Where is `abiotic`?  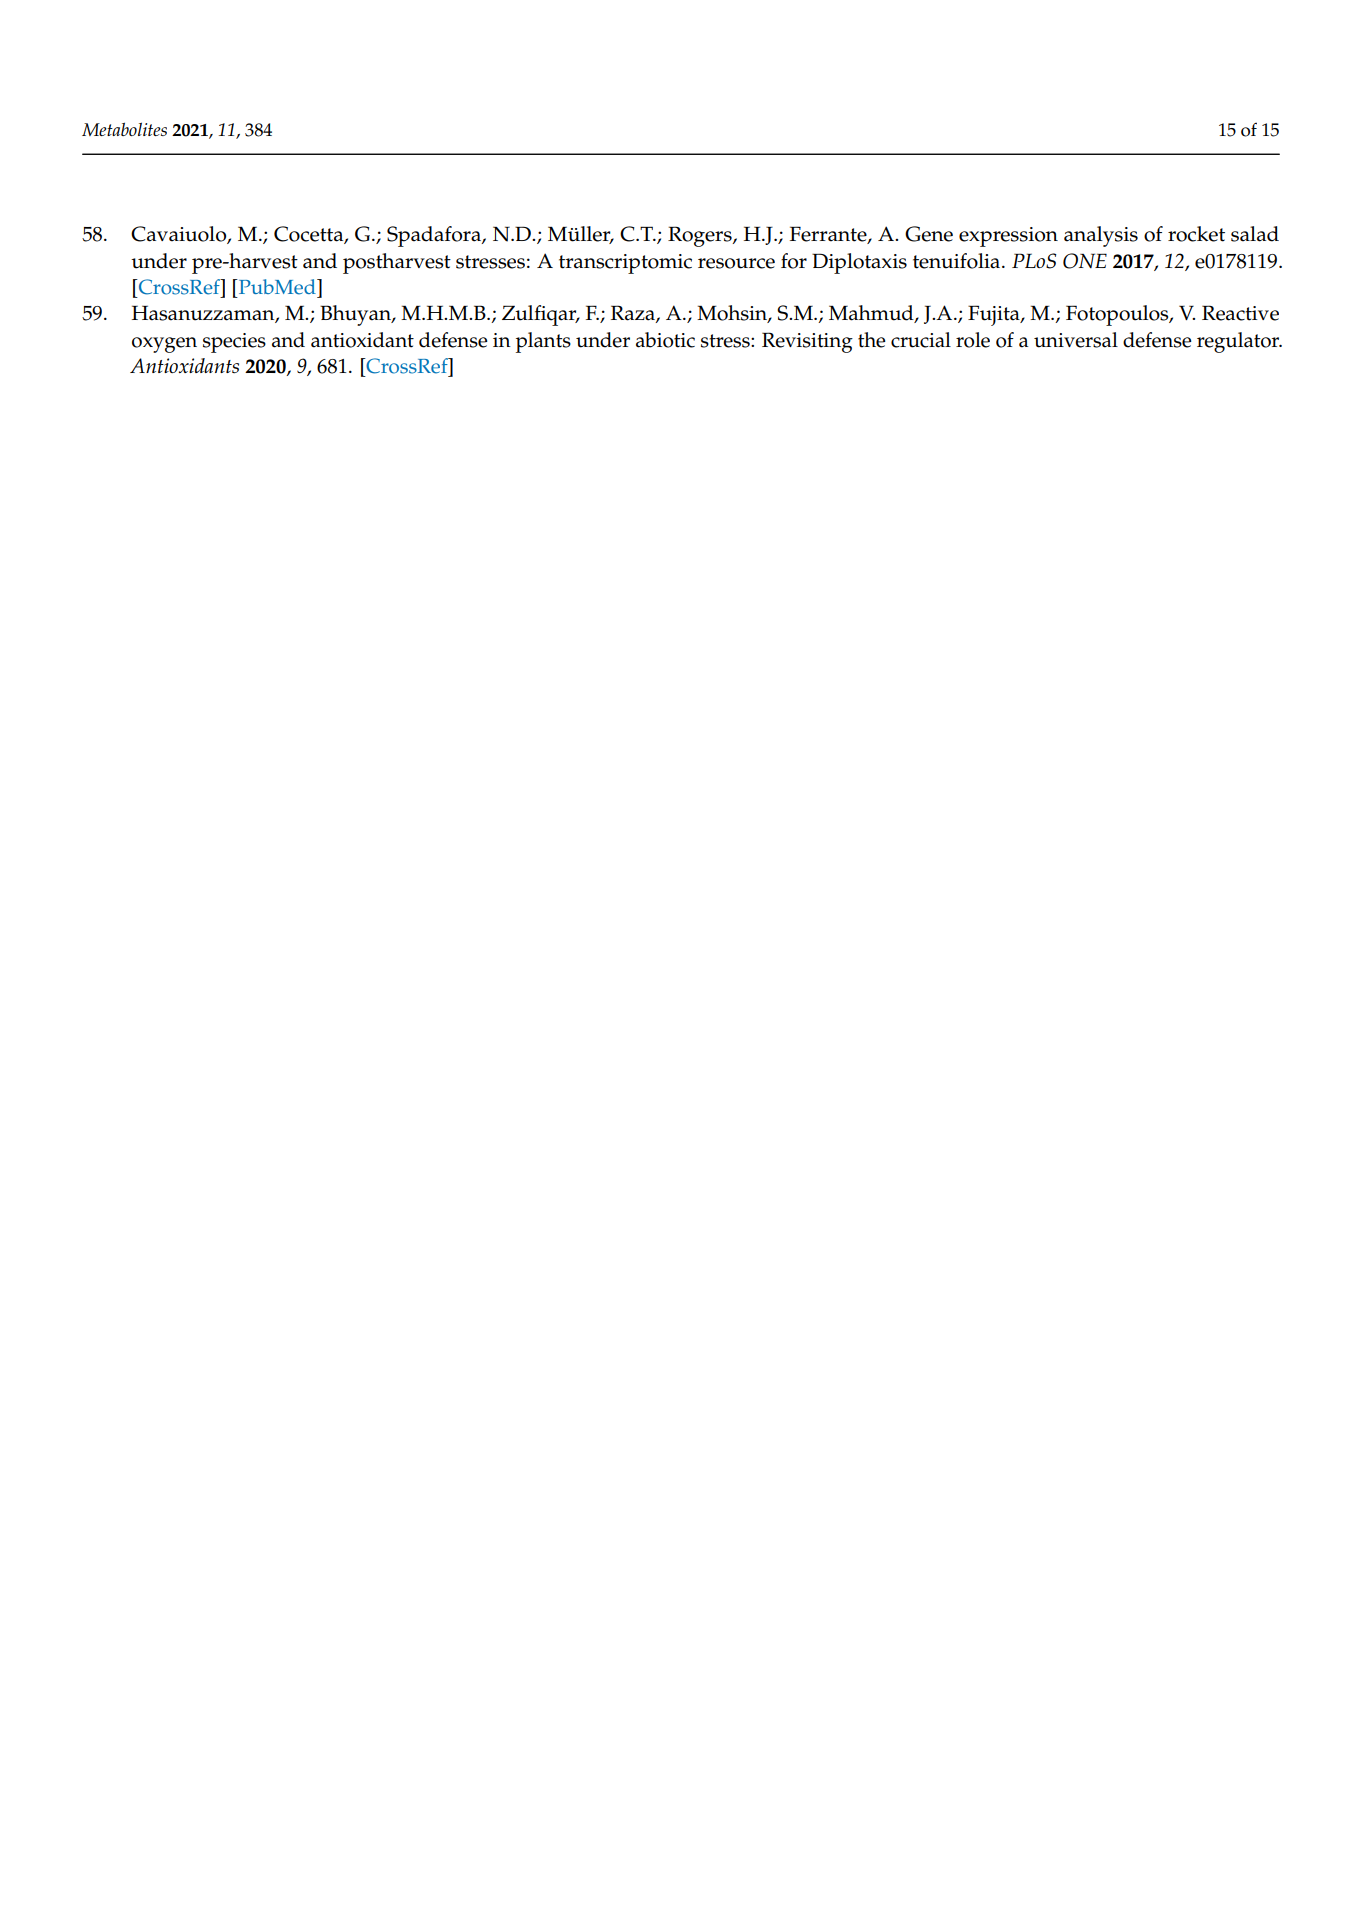 abiotic is located at coordinates (665, 340).
